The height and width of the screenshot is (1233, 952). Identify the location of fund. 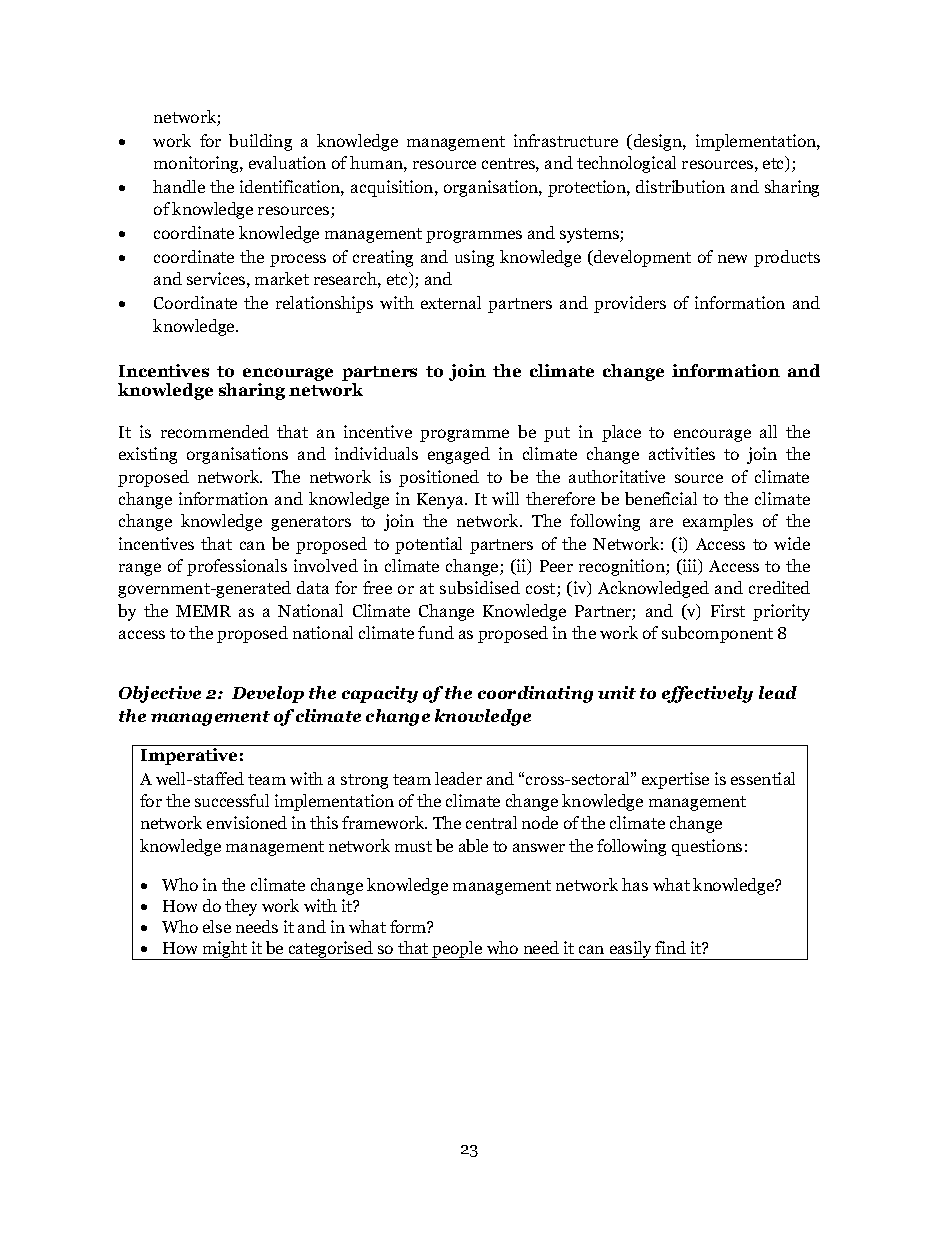
(436, 632).
